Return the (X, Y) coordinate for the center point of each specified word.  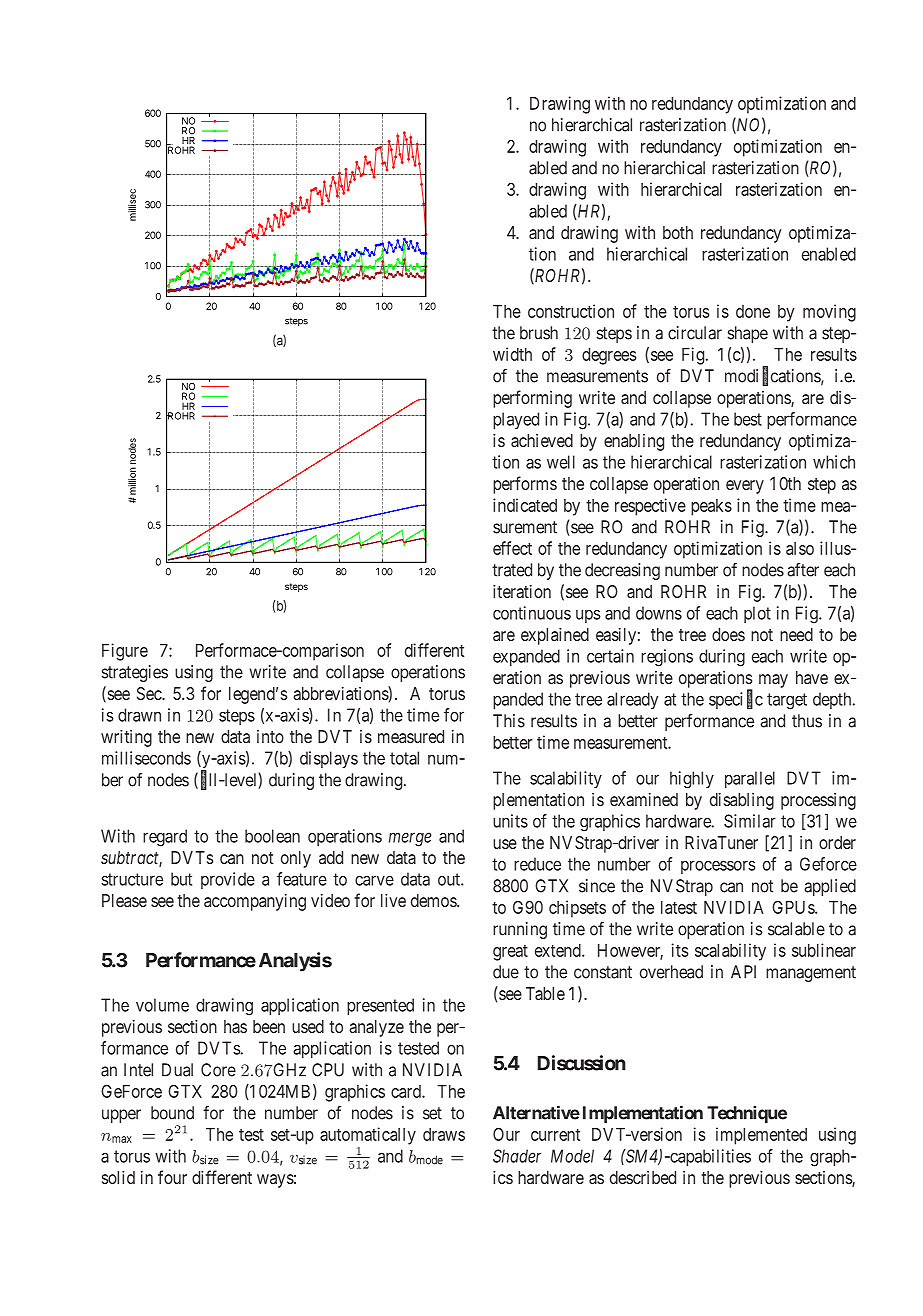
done (753, 311)
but (181, 879)
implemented (761, 1136)
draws (444, 1134)
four (172, 1177)
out (450, 879)
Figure (125, 652)
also (800, 548)
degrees (609, 356)
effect (512, 548)
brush (539, 333)
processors (718, 867)
